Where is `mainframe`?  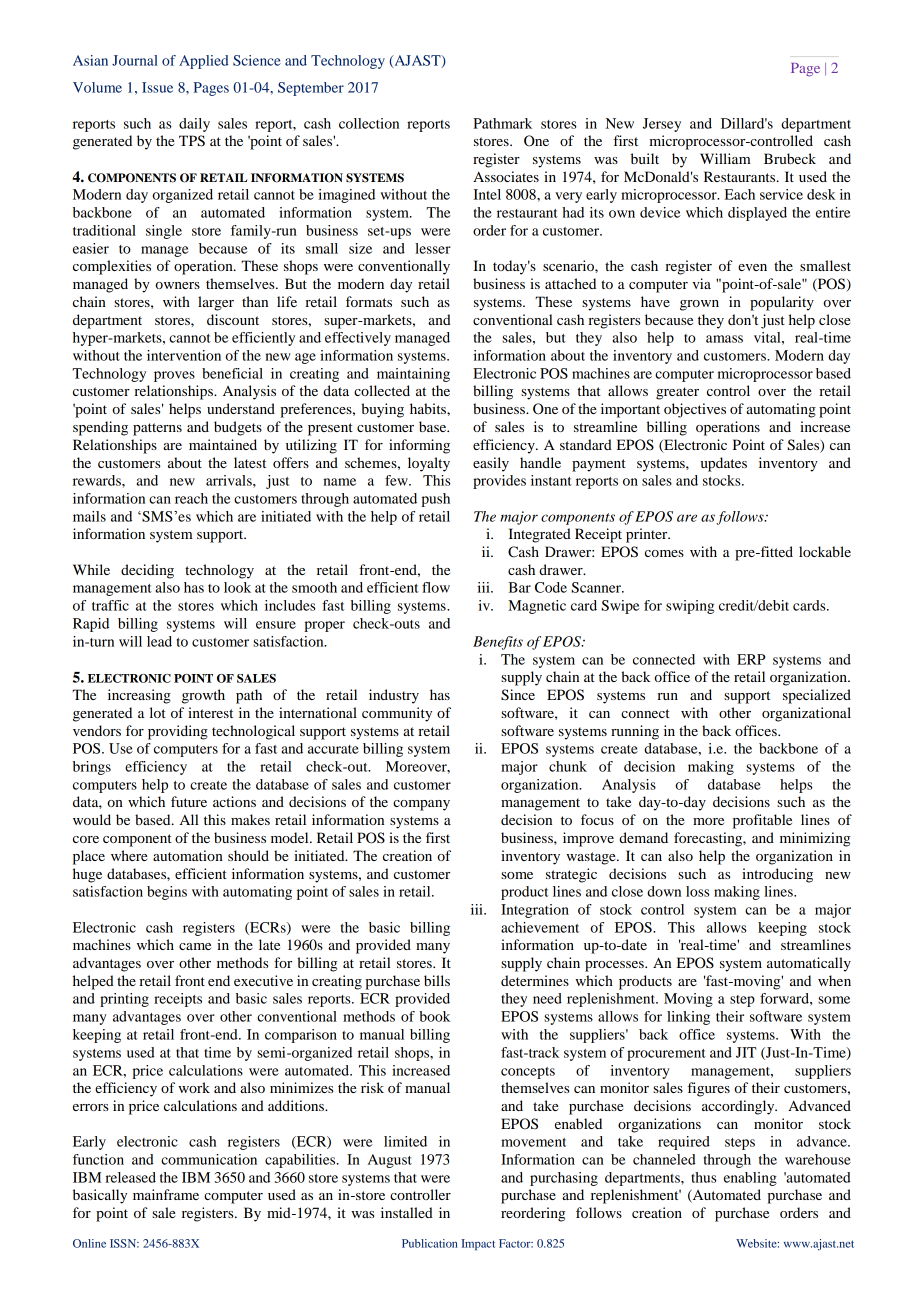
mainframe is located at coordinates (166, 1194).
